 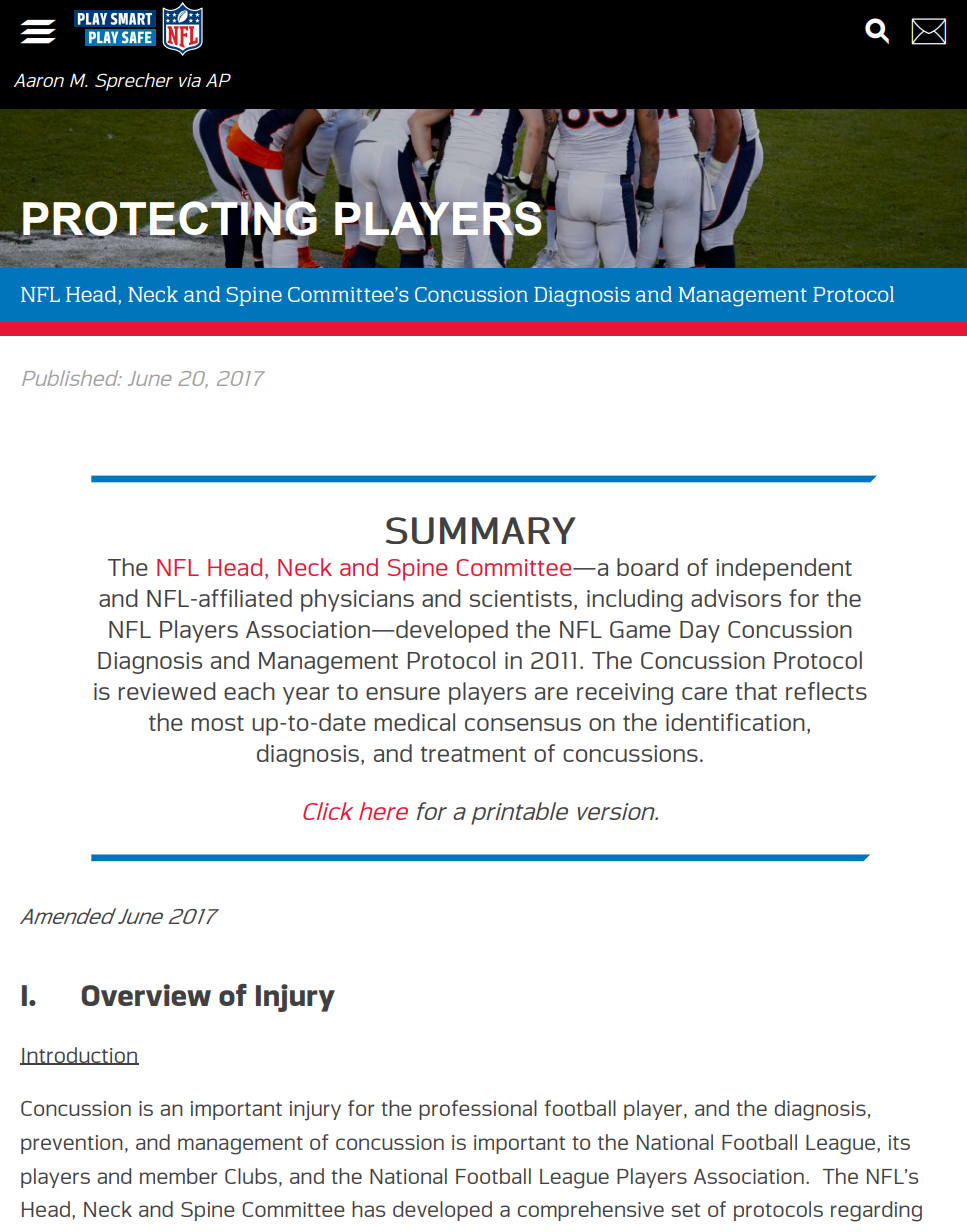 What do you see at coordinates (79, 1056) in the page?
I see `Introduction` at bounding box center [79, 1056].
